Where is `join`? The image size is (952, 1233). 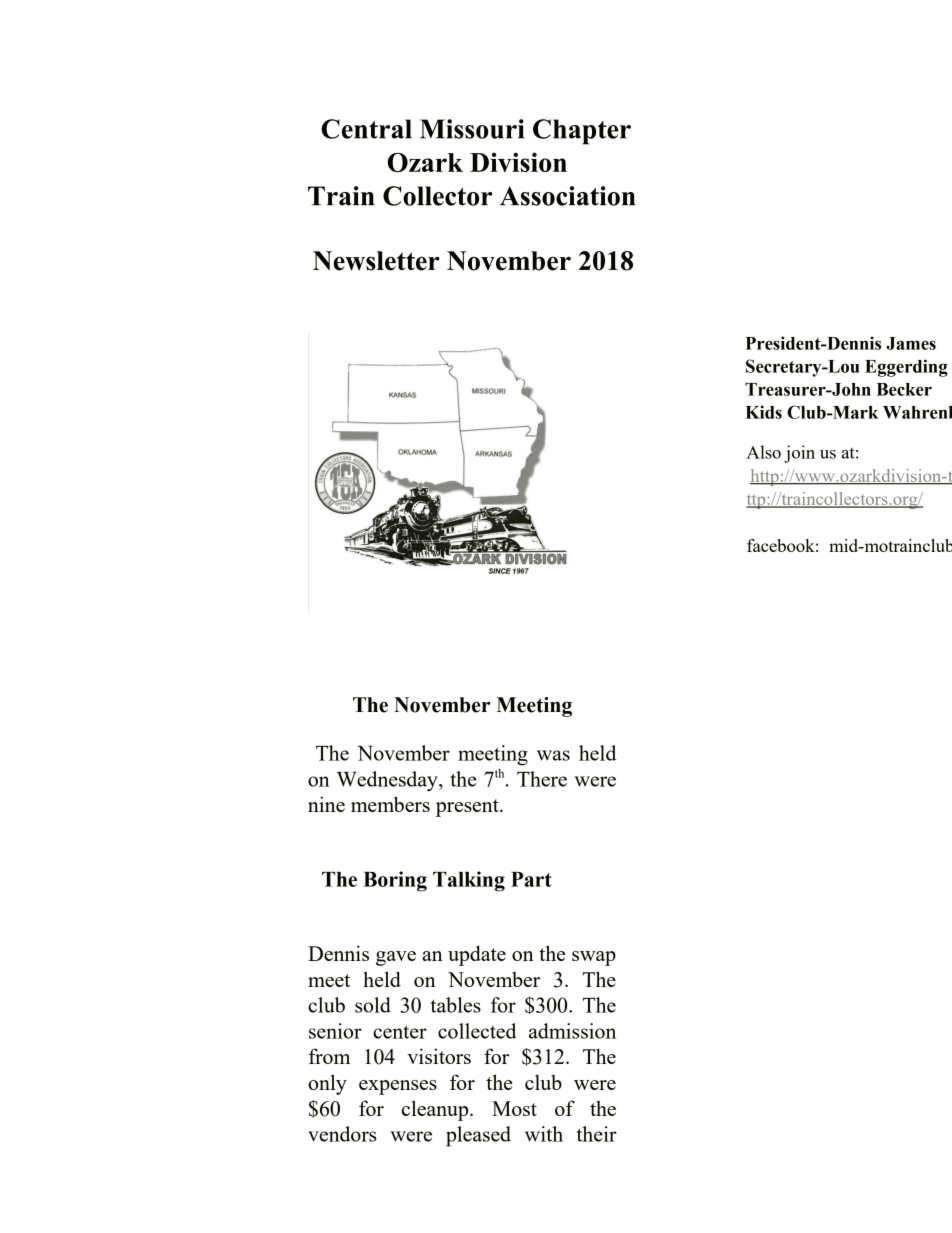 join is located at coordinates (799, 454).
